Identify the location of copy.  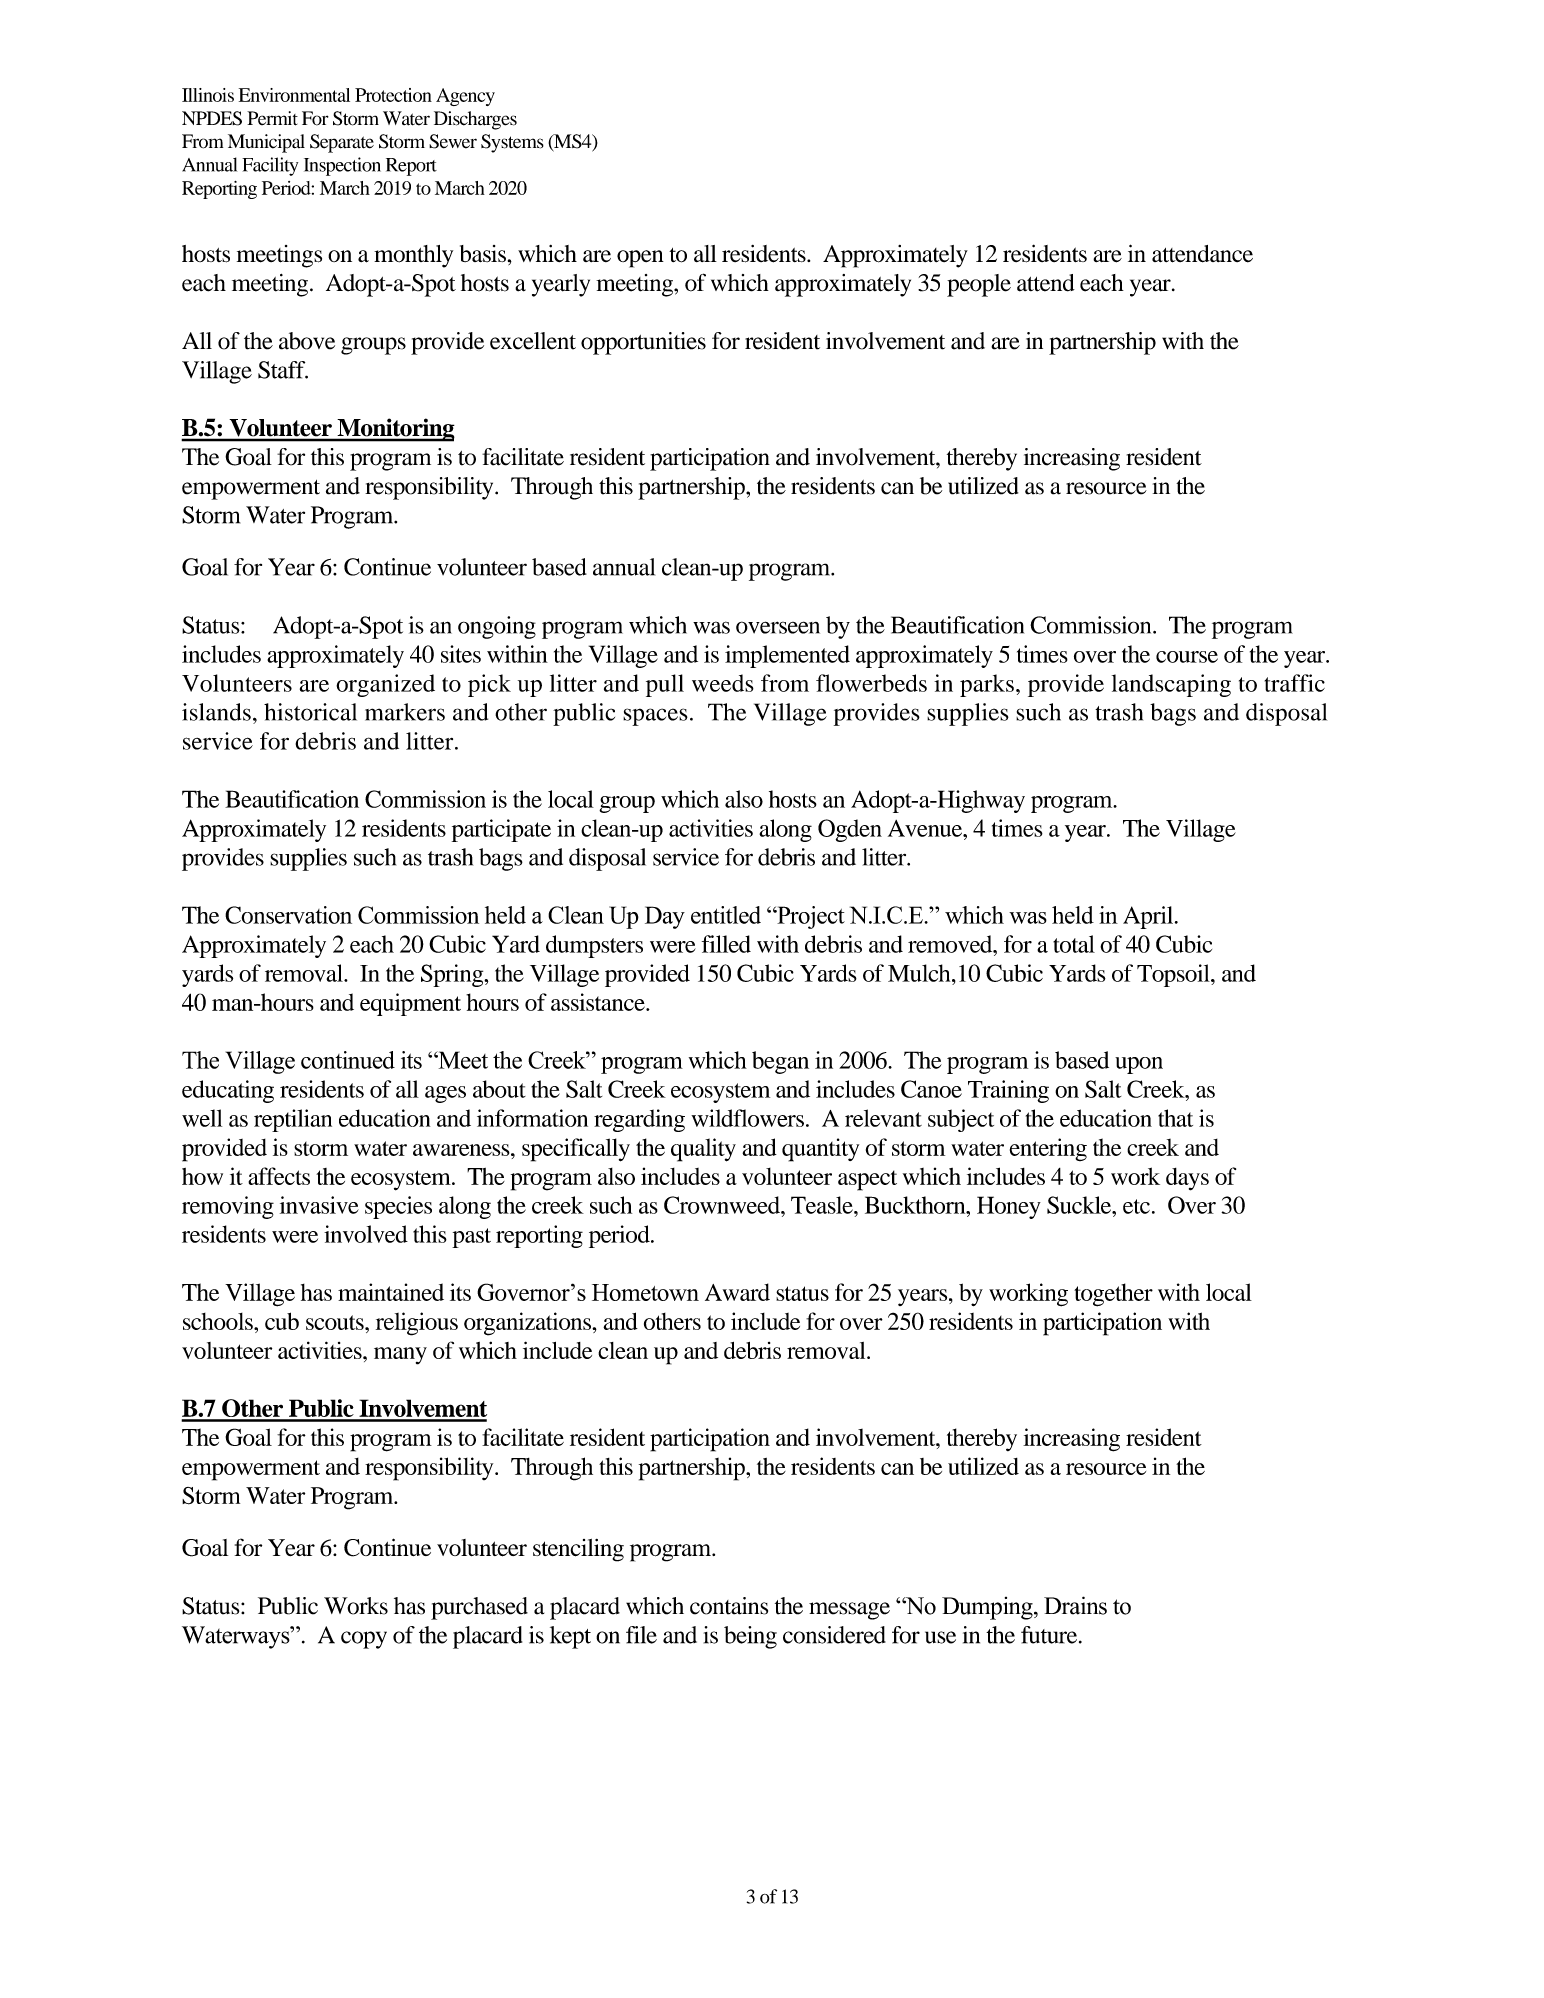
(364, 1640).
